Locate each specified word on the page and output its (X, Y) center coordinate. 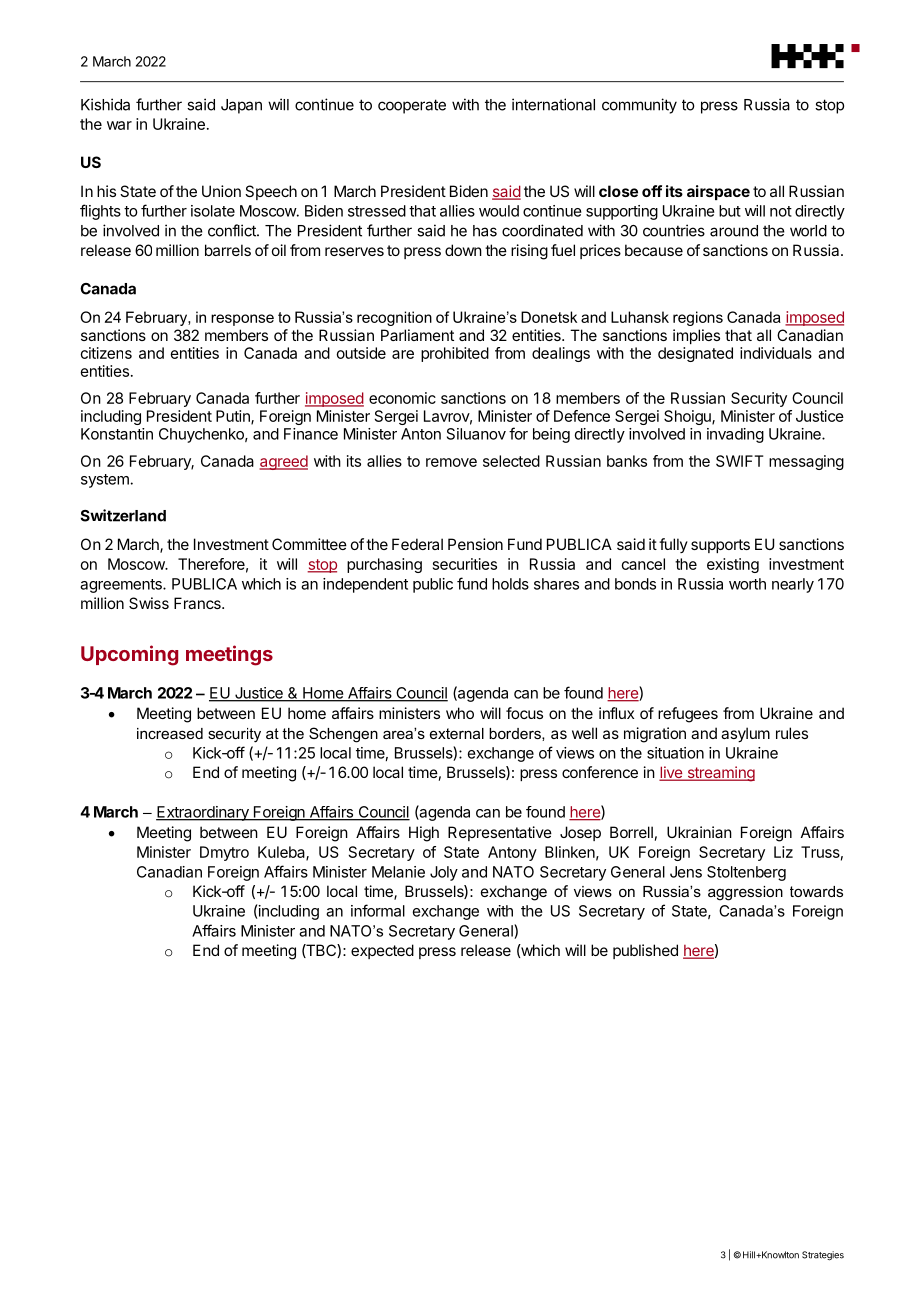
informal (378, 910)
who (460, 713)
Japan (241, 106)
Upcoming (129, 655)
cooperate (412, 106)
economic (402, 398)
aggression (745, 893)
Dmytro (224, 853)
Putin (234, 417)
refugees (688, 715)
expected (382, 951)
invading (735, 435)
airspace (718, 192)
